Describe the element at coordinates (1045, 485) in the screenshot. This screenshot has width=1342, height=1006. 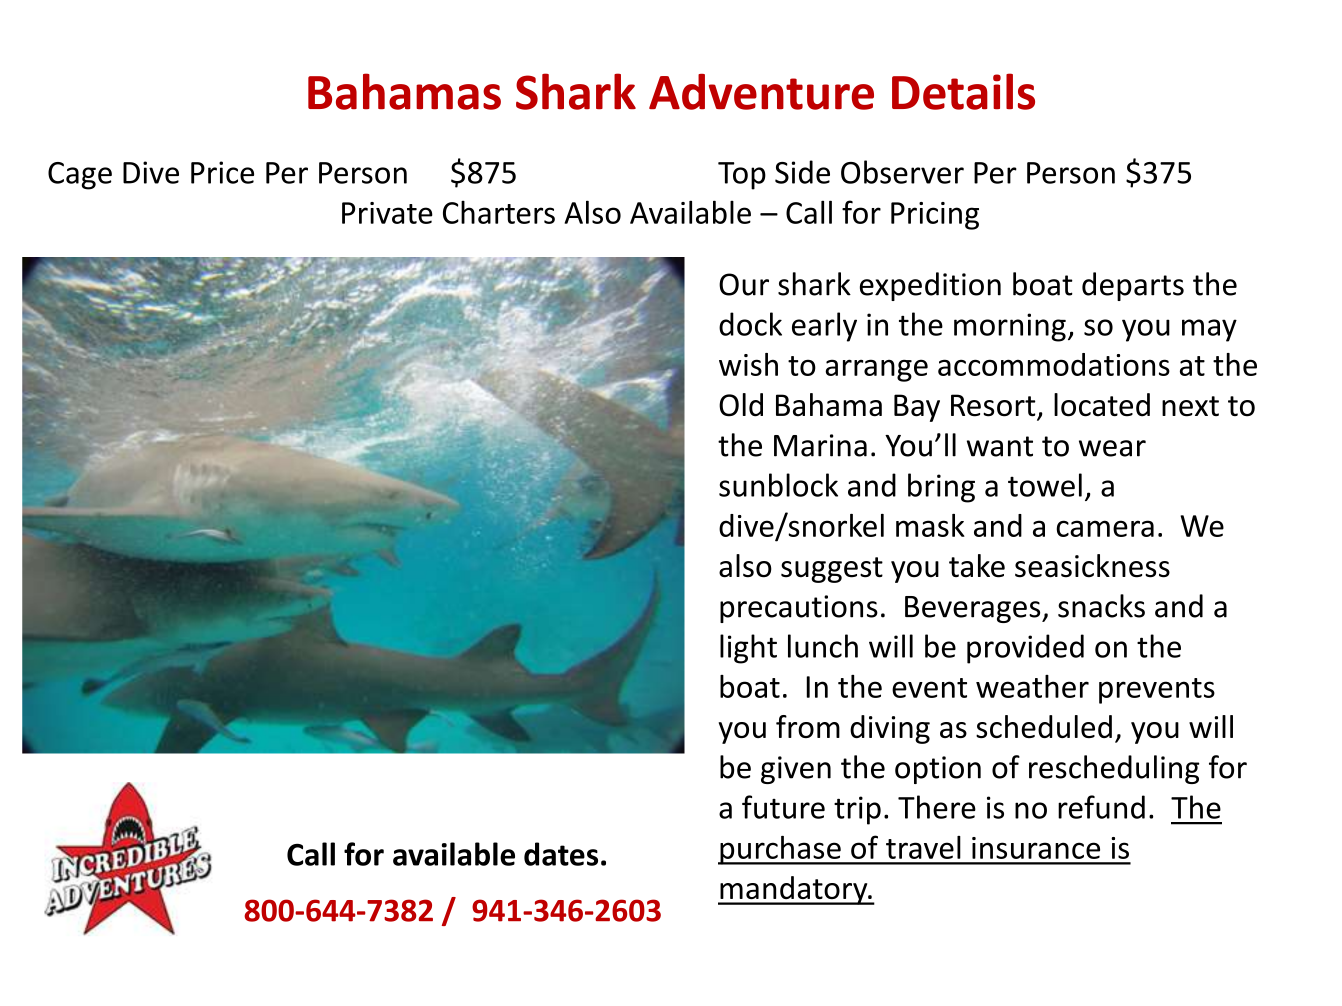
I see `towel` at that location.
